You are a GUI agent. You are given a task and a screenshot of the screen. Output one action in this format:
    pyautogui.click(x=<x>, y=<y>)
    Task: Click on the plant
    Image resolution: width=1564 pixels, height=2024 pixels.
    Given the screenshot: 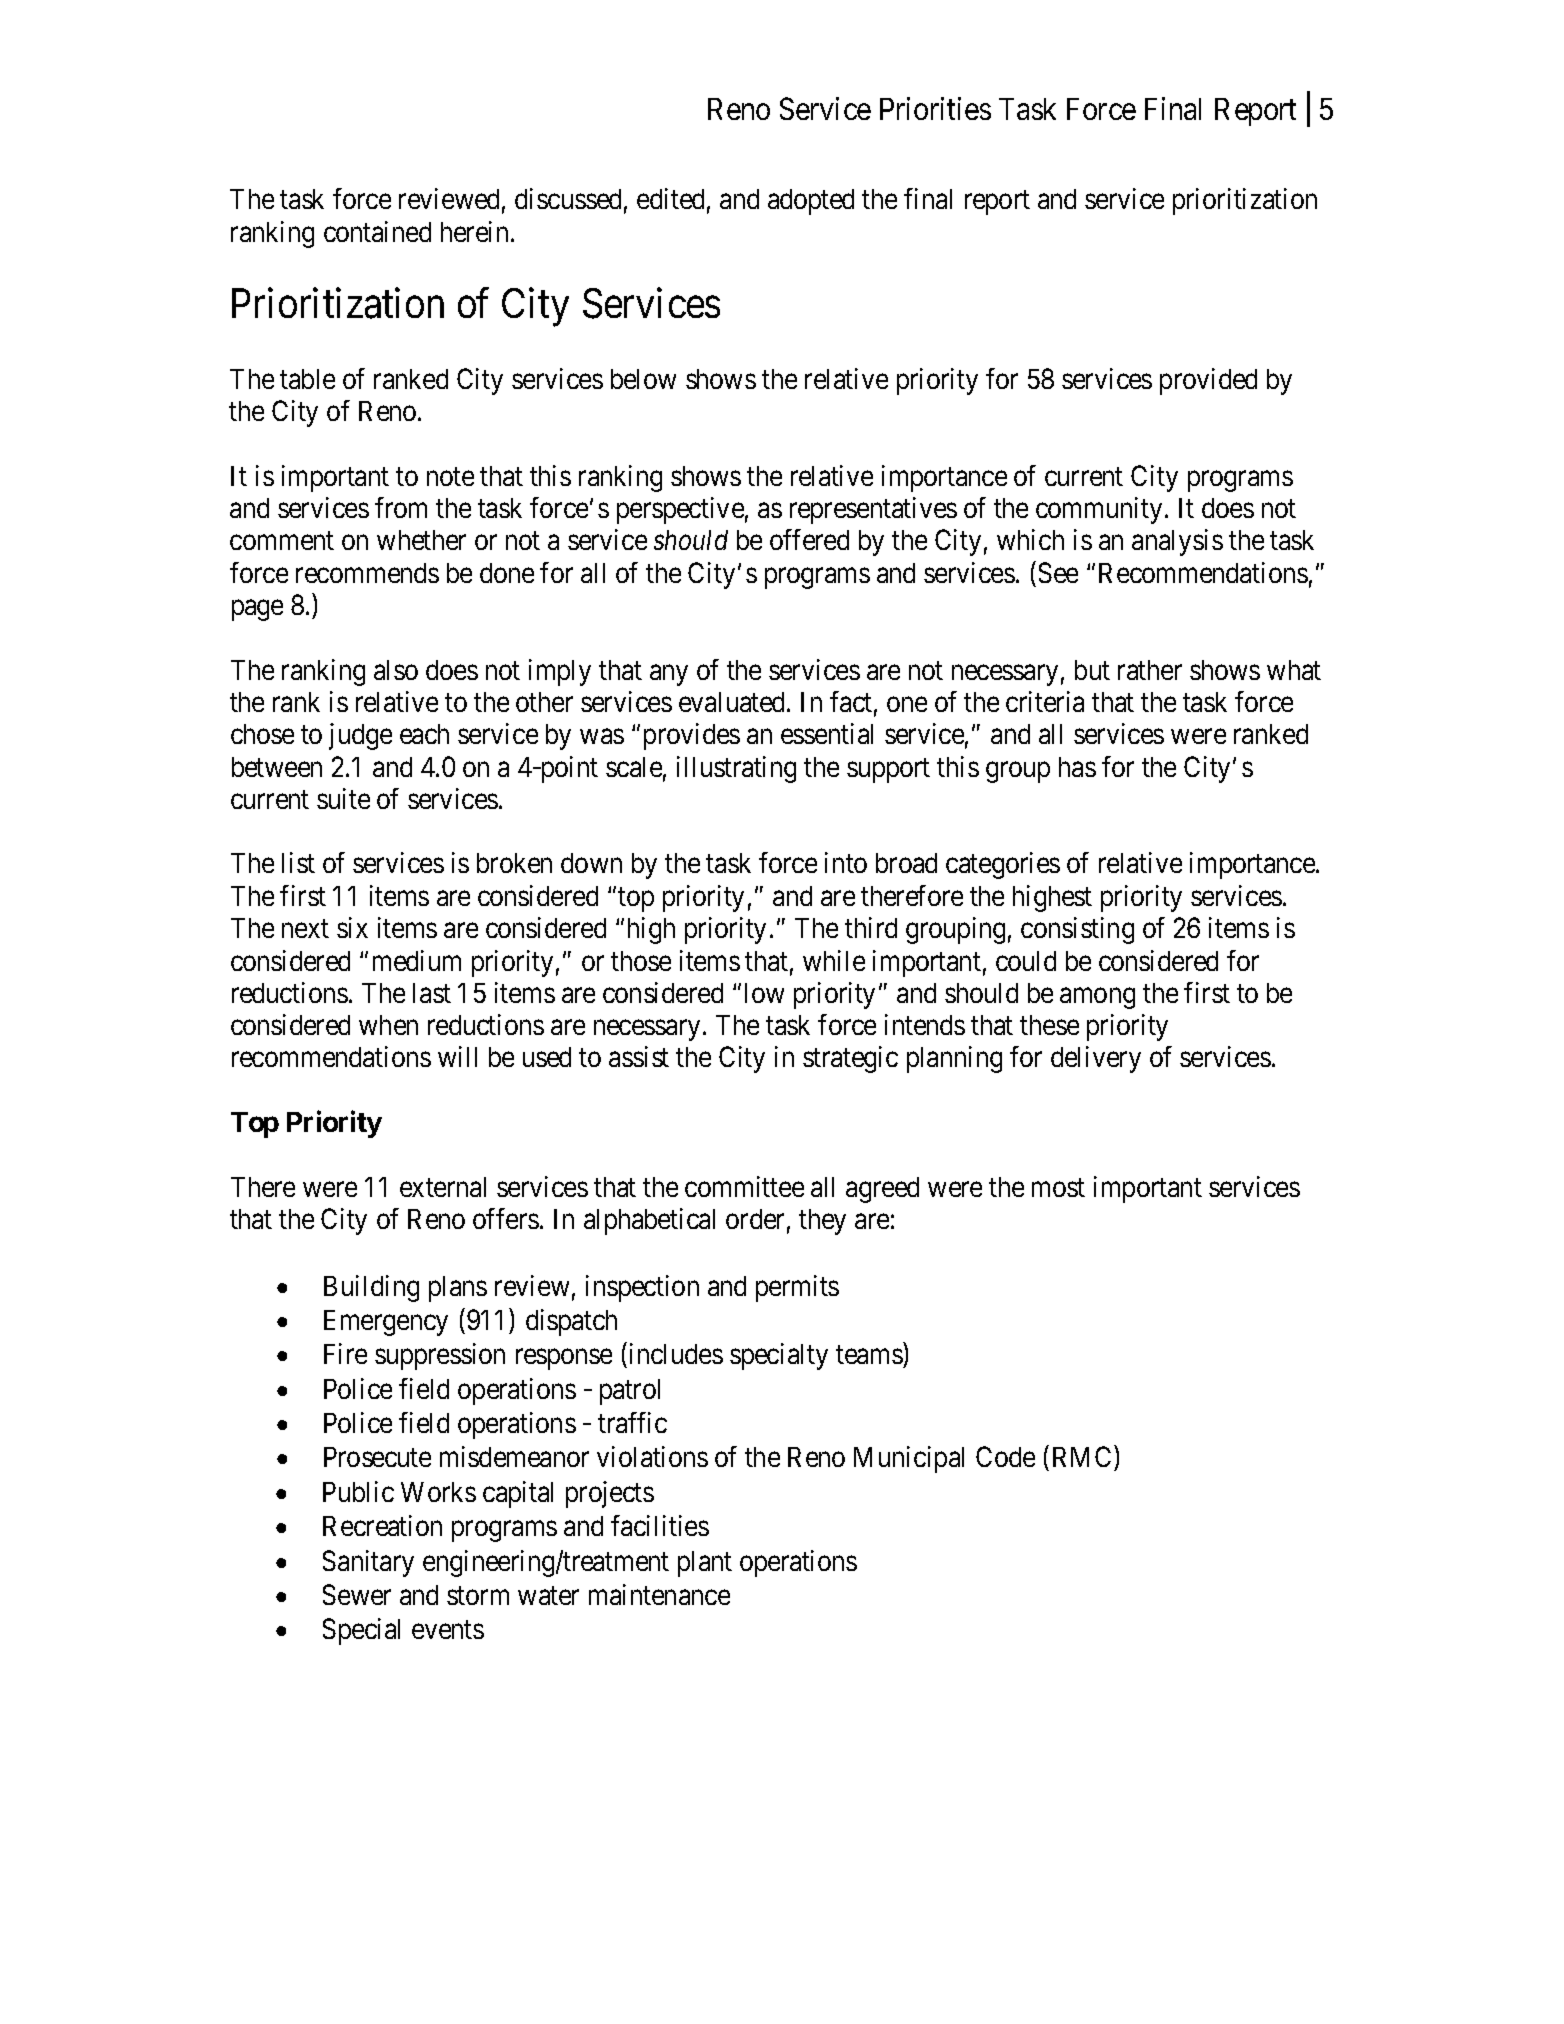 What is the action you would take?
    pyautogui.click(x=705, y=1564)
